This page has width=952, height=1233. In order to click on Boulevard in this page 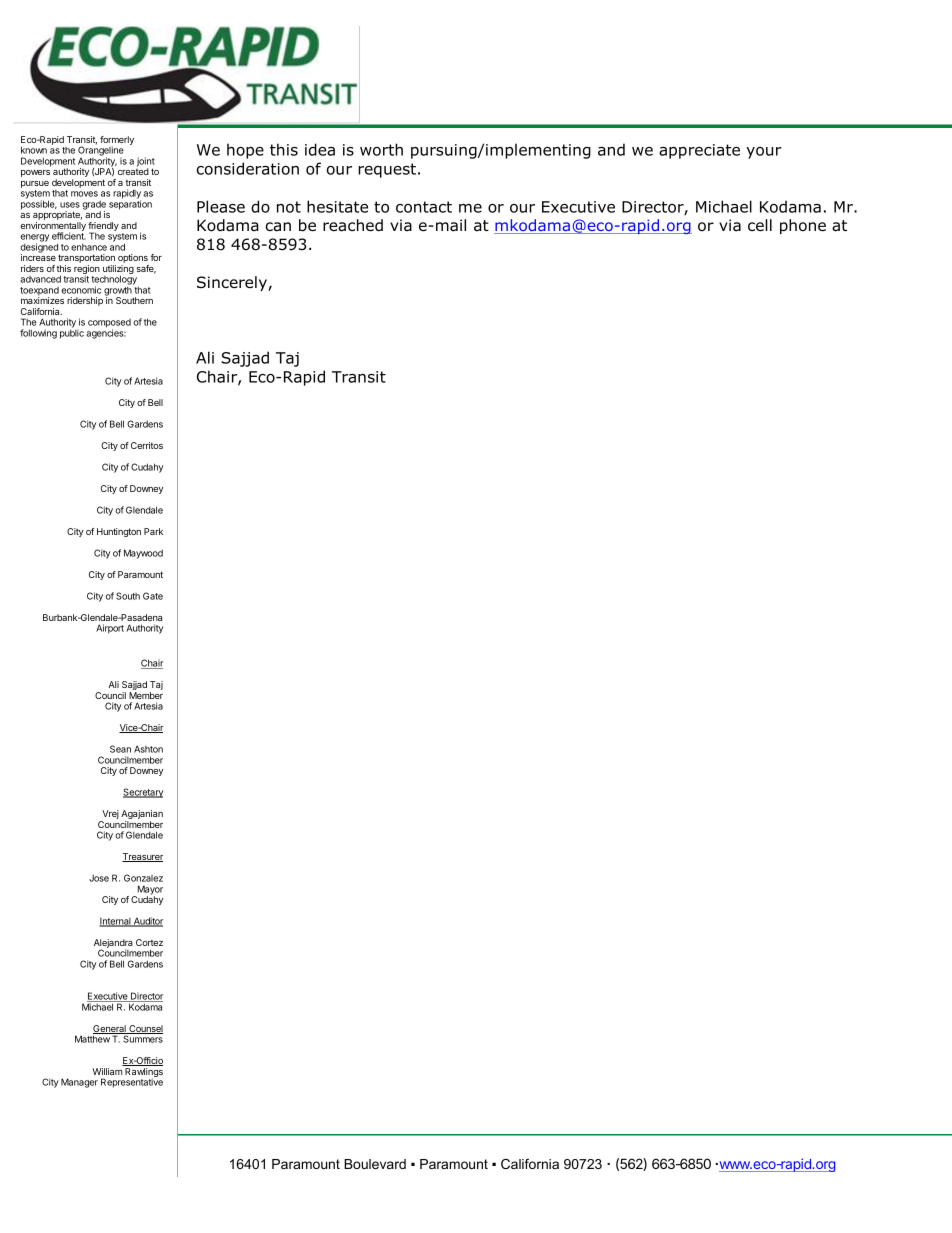, I will do `click(375, 1164)`.
